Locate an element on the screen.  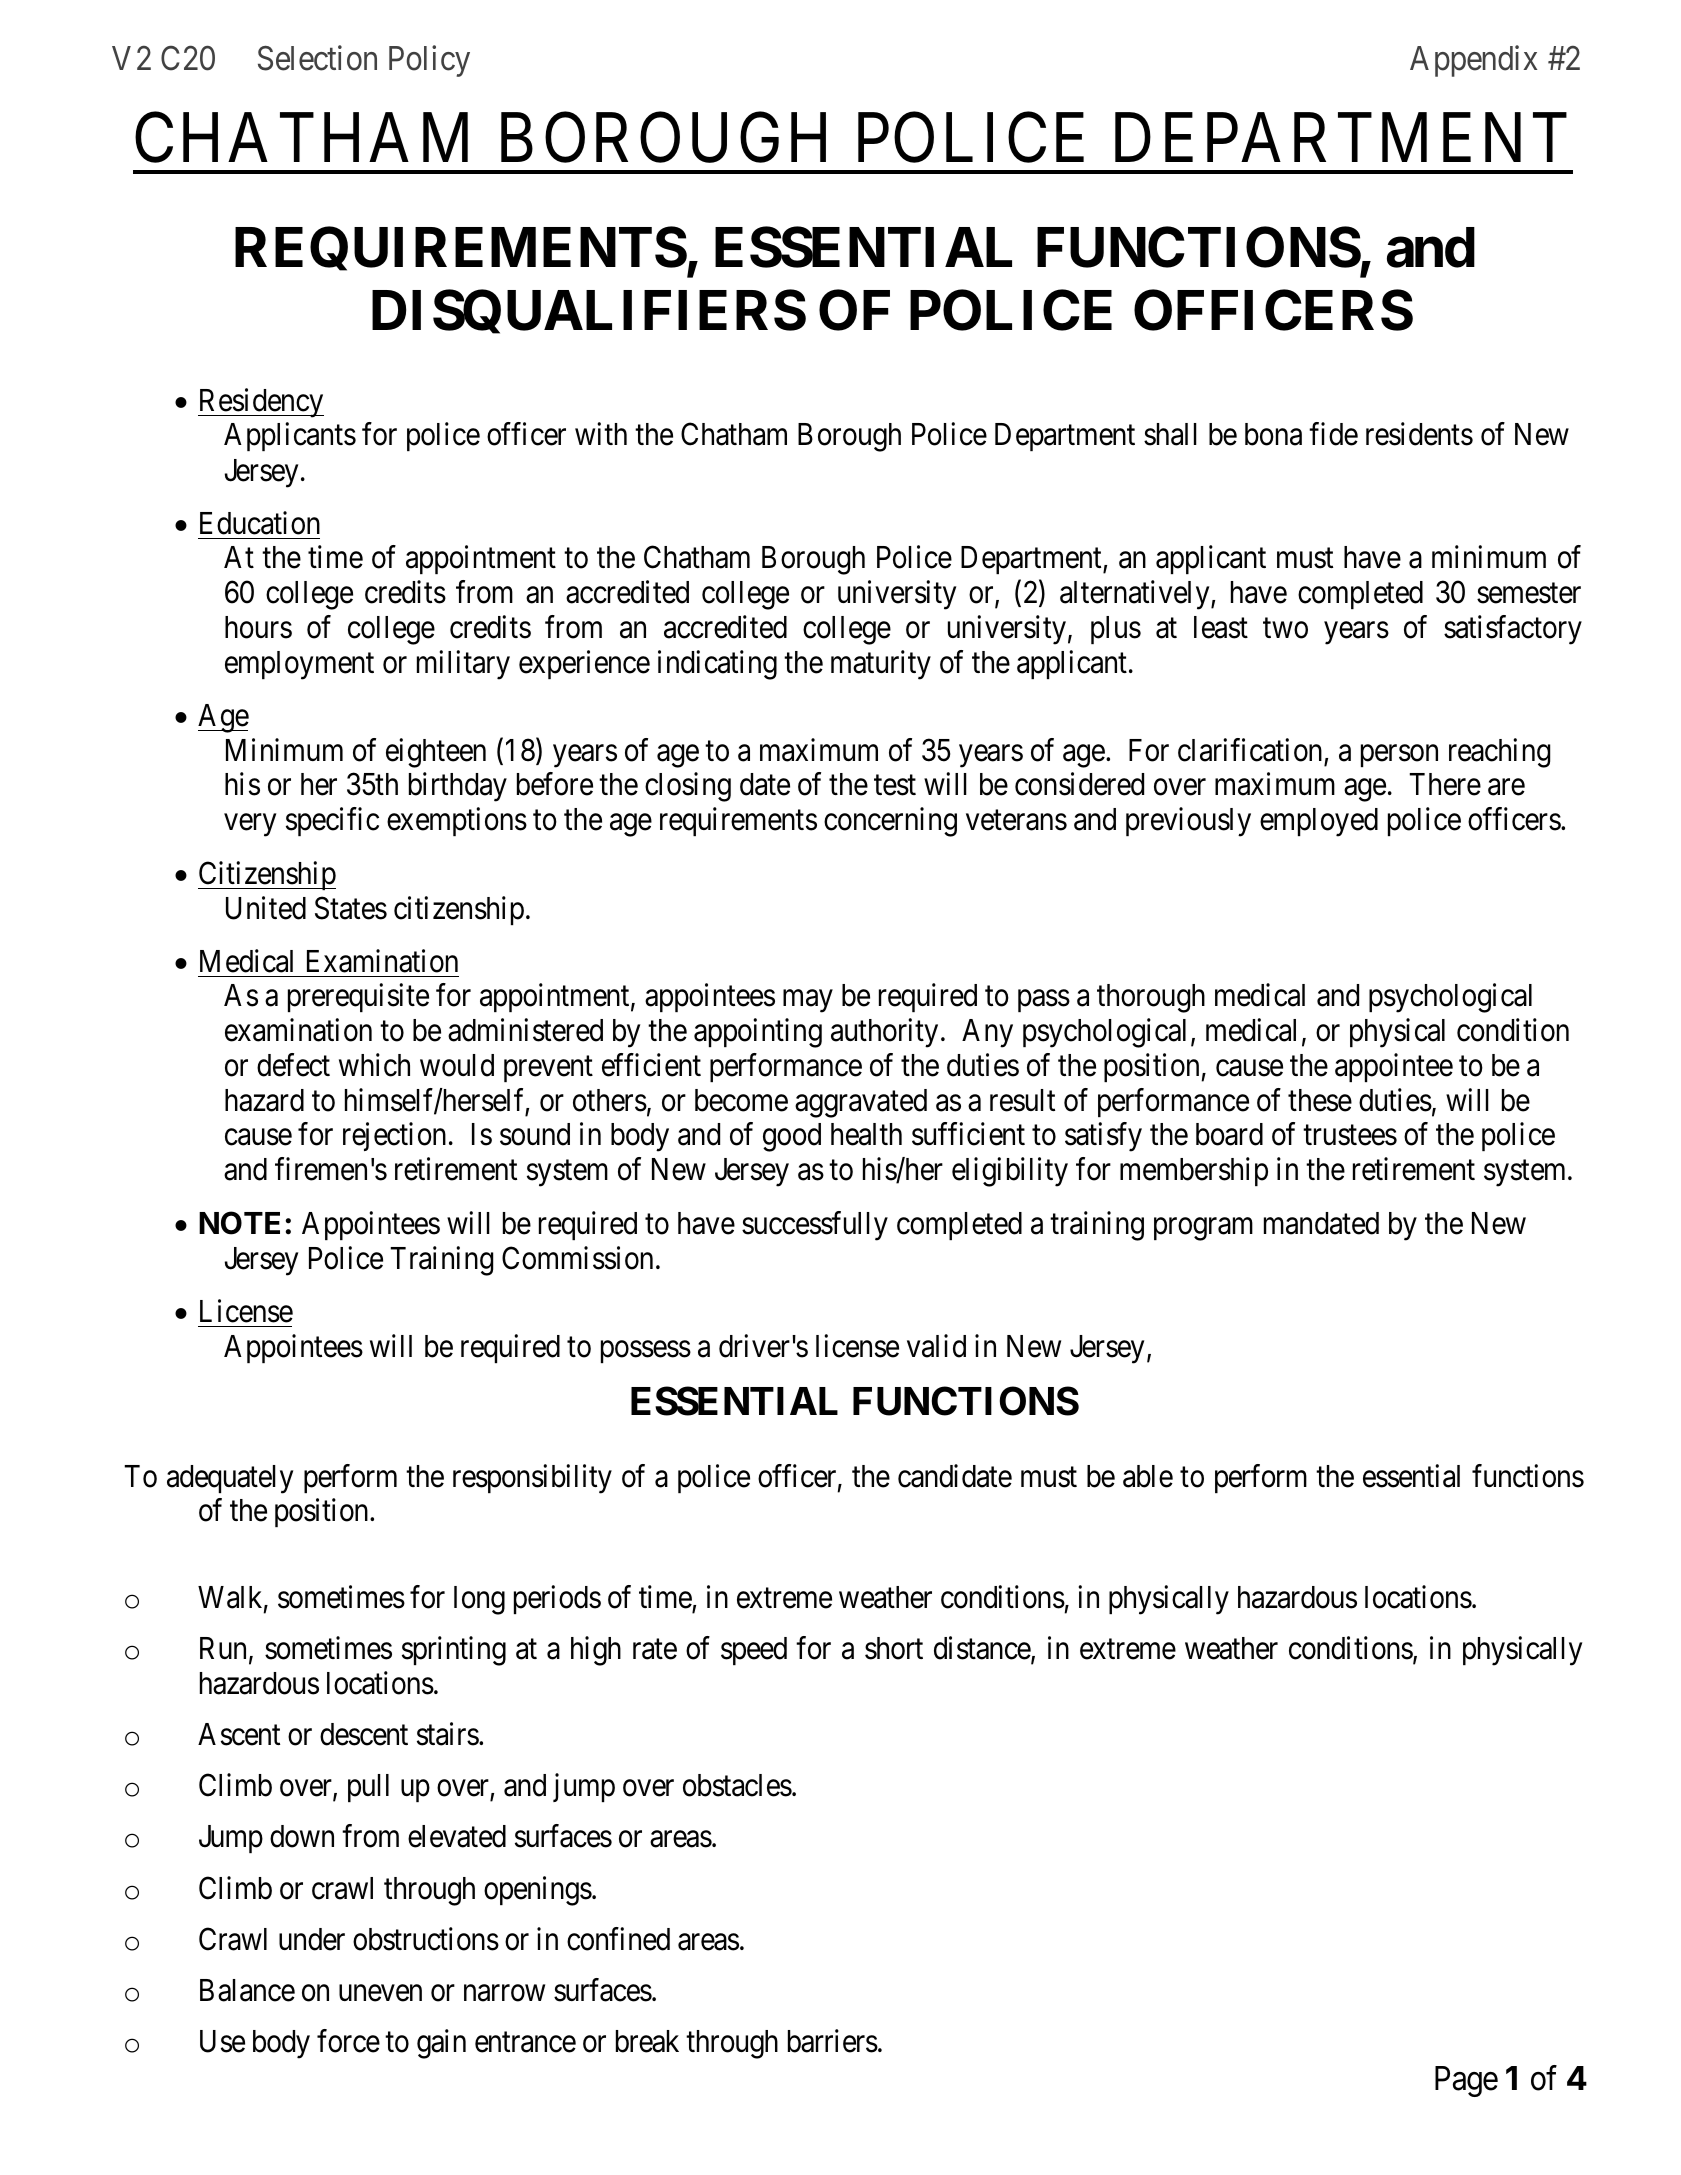
Page is located at coordinates (1466, 2081).
